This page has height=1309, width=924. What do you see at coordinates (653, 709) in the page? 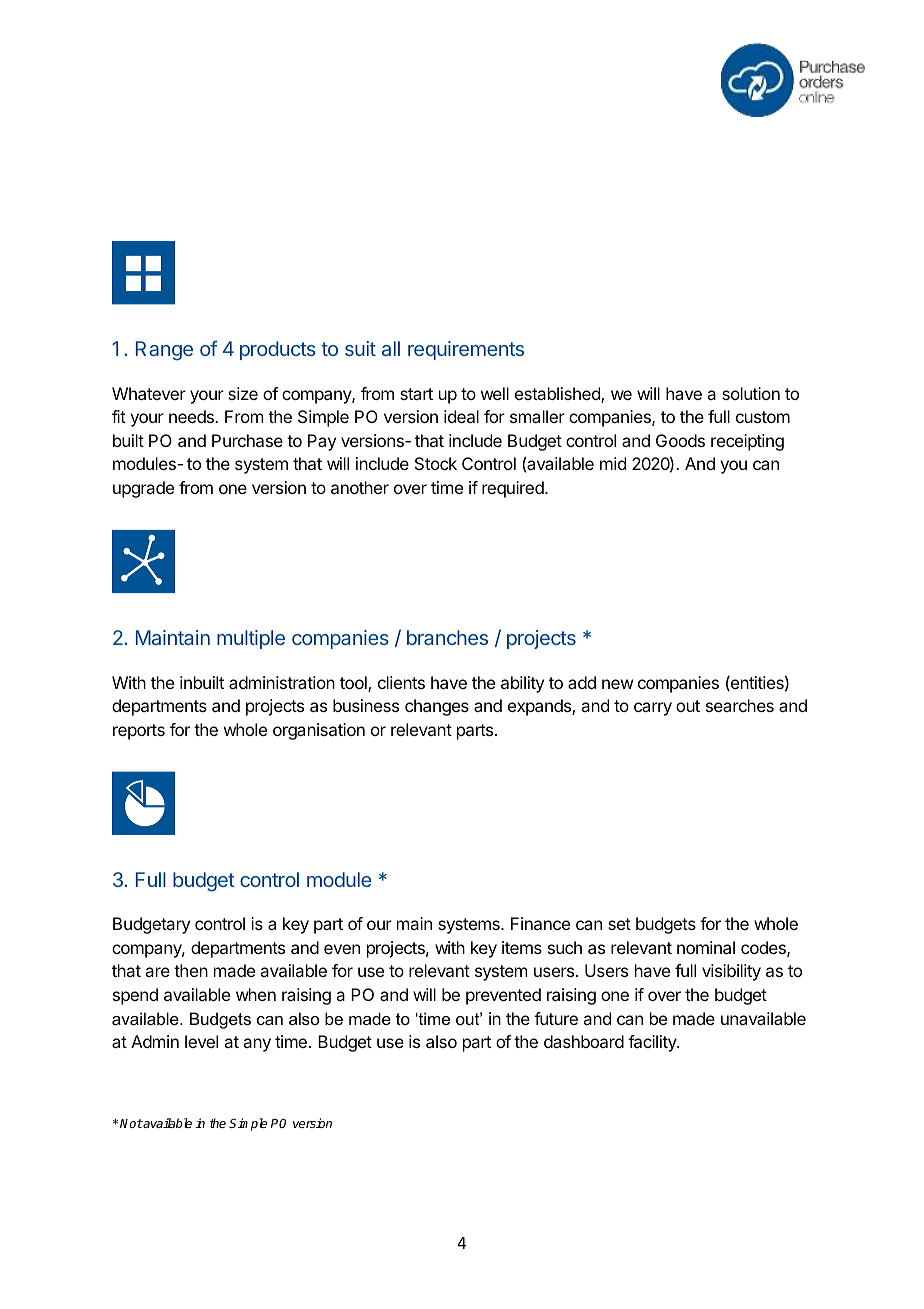
I see `carry` at bounding box center [653, 709].
